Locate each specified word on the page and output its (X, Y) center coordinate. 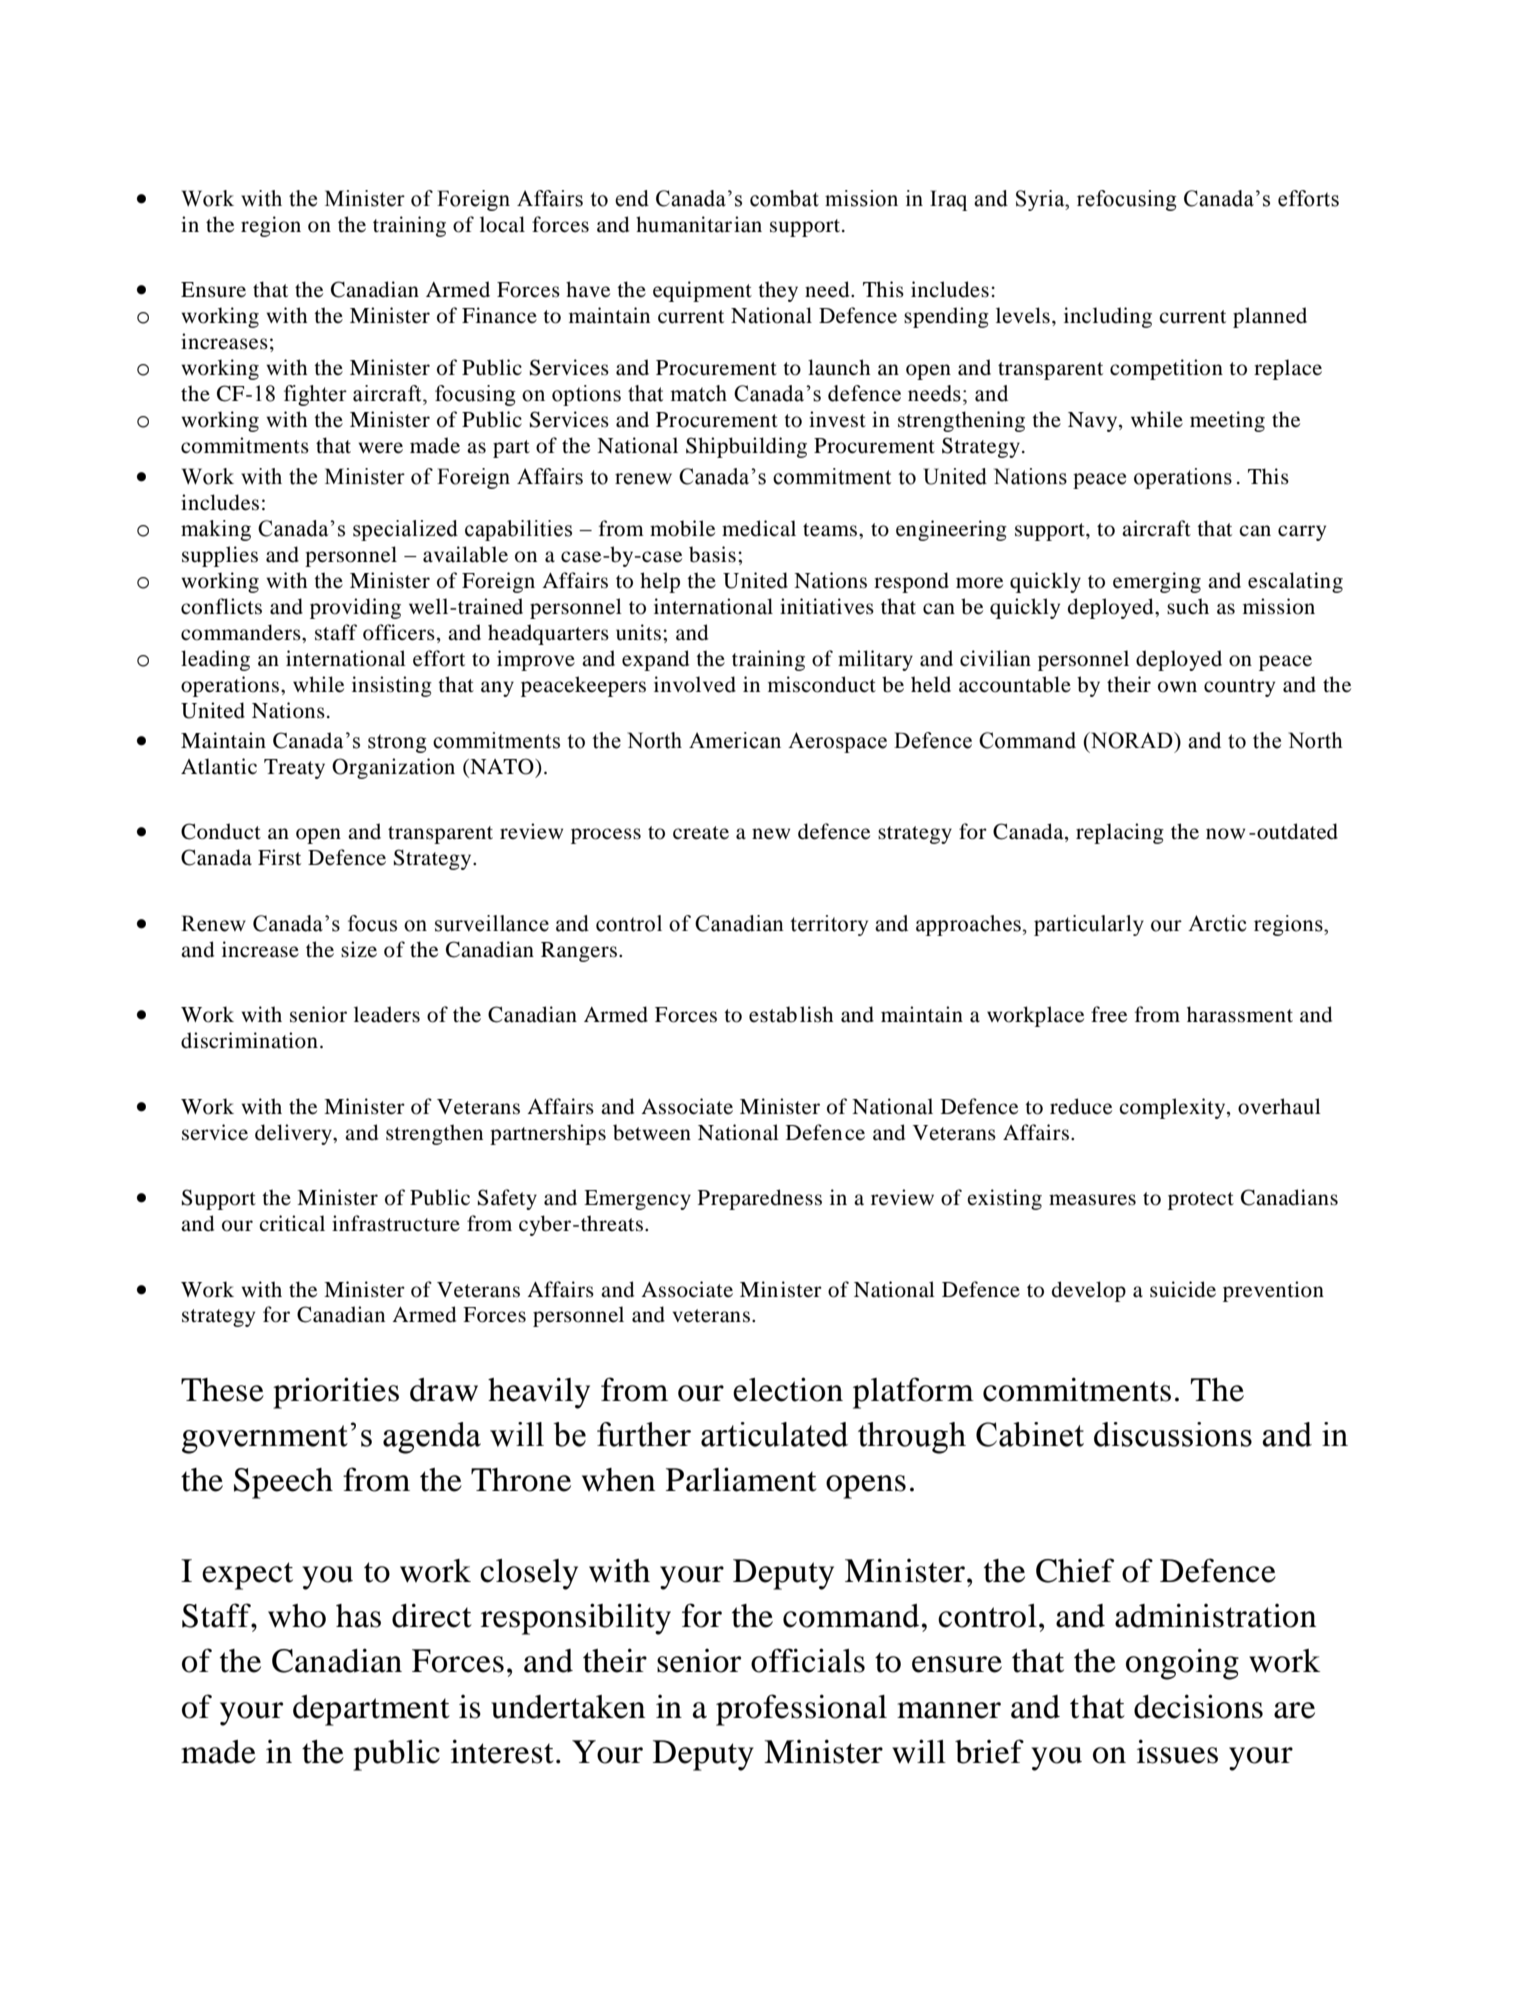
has (358, 1616)
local (502, 224)
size (359, 949)
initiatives (827, 606)
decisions (1198, 1706)
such (1188, 606)
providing (355, 608)
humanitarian (699, 224)
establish (791, 1014)
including (1108, 317)
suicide (1183, 1289)
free (1109, 1014)
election (788, 1389)
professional (801, 1710)
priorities (336, 1393)
